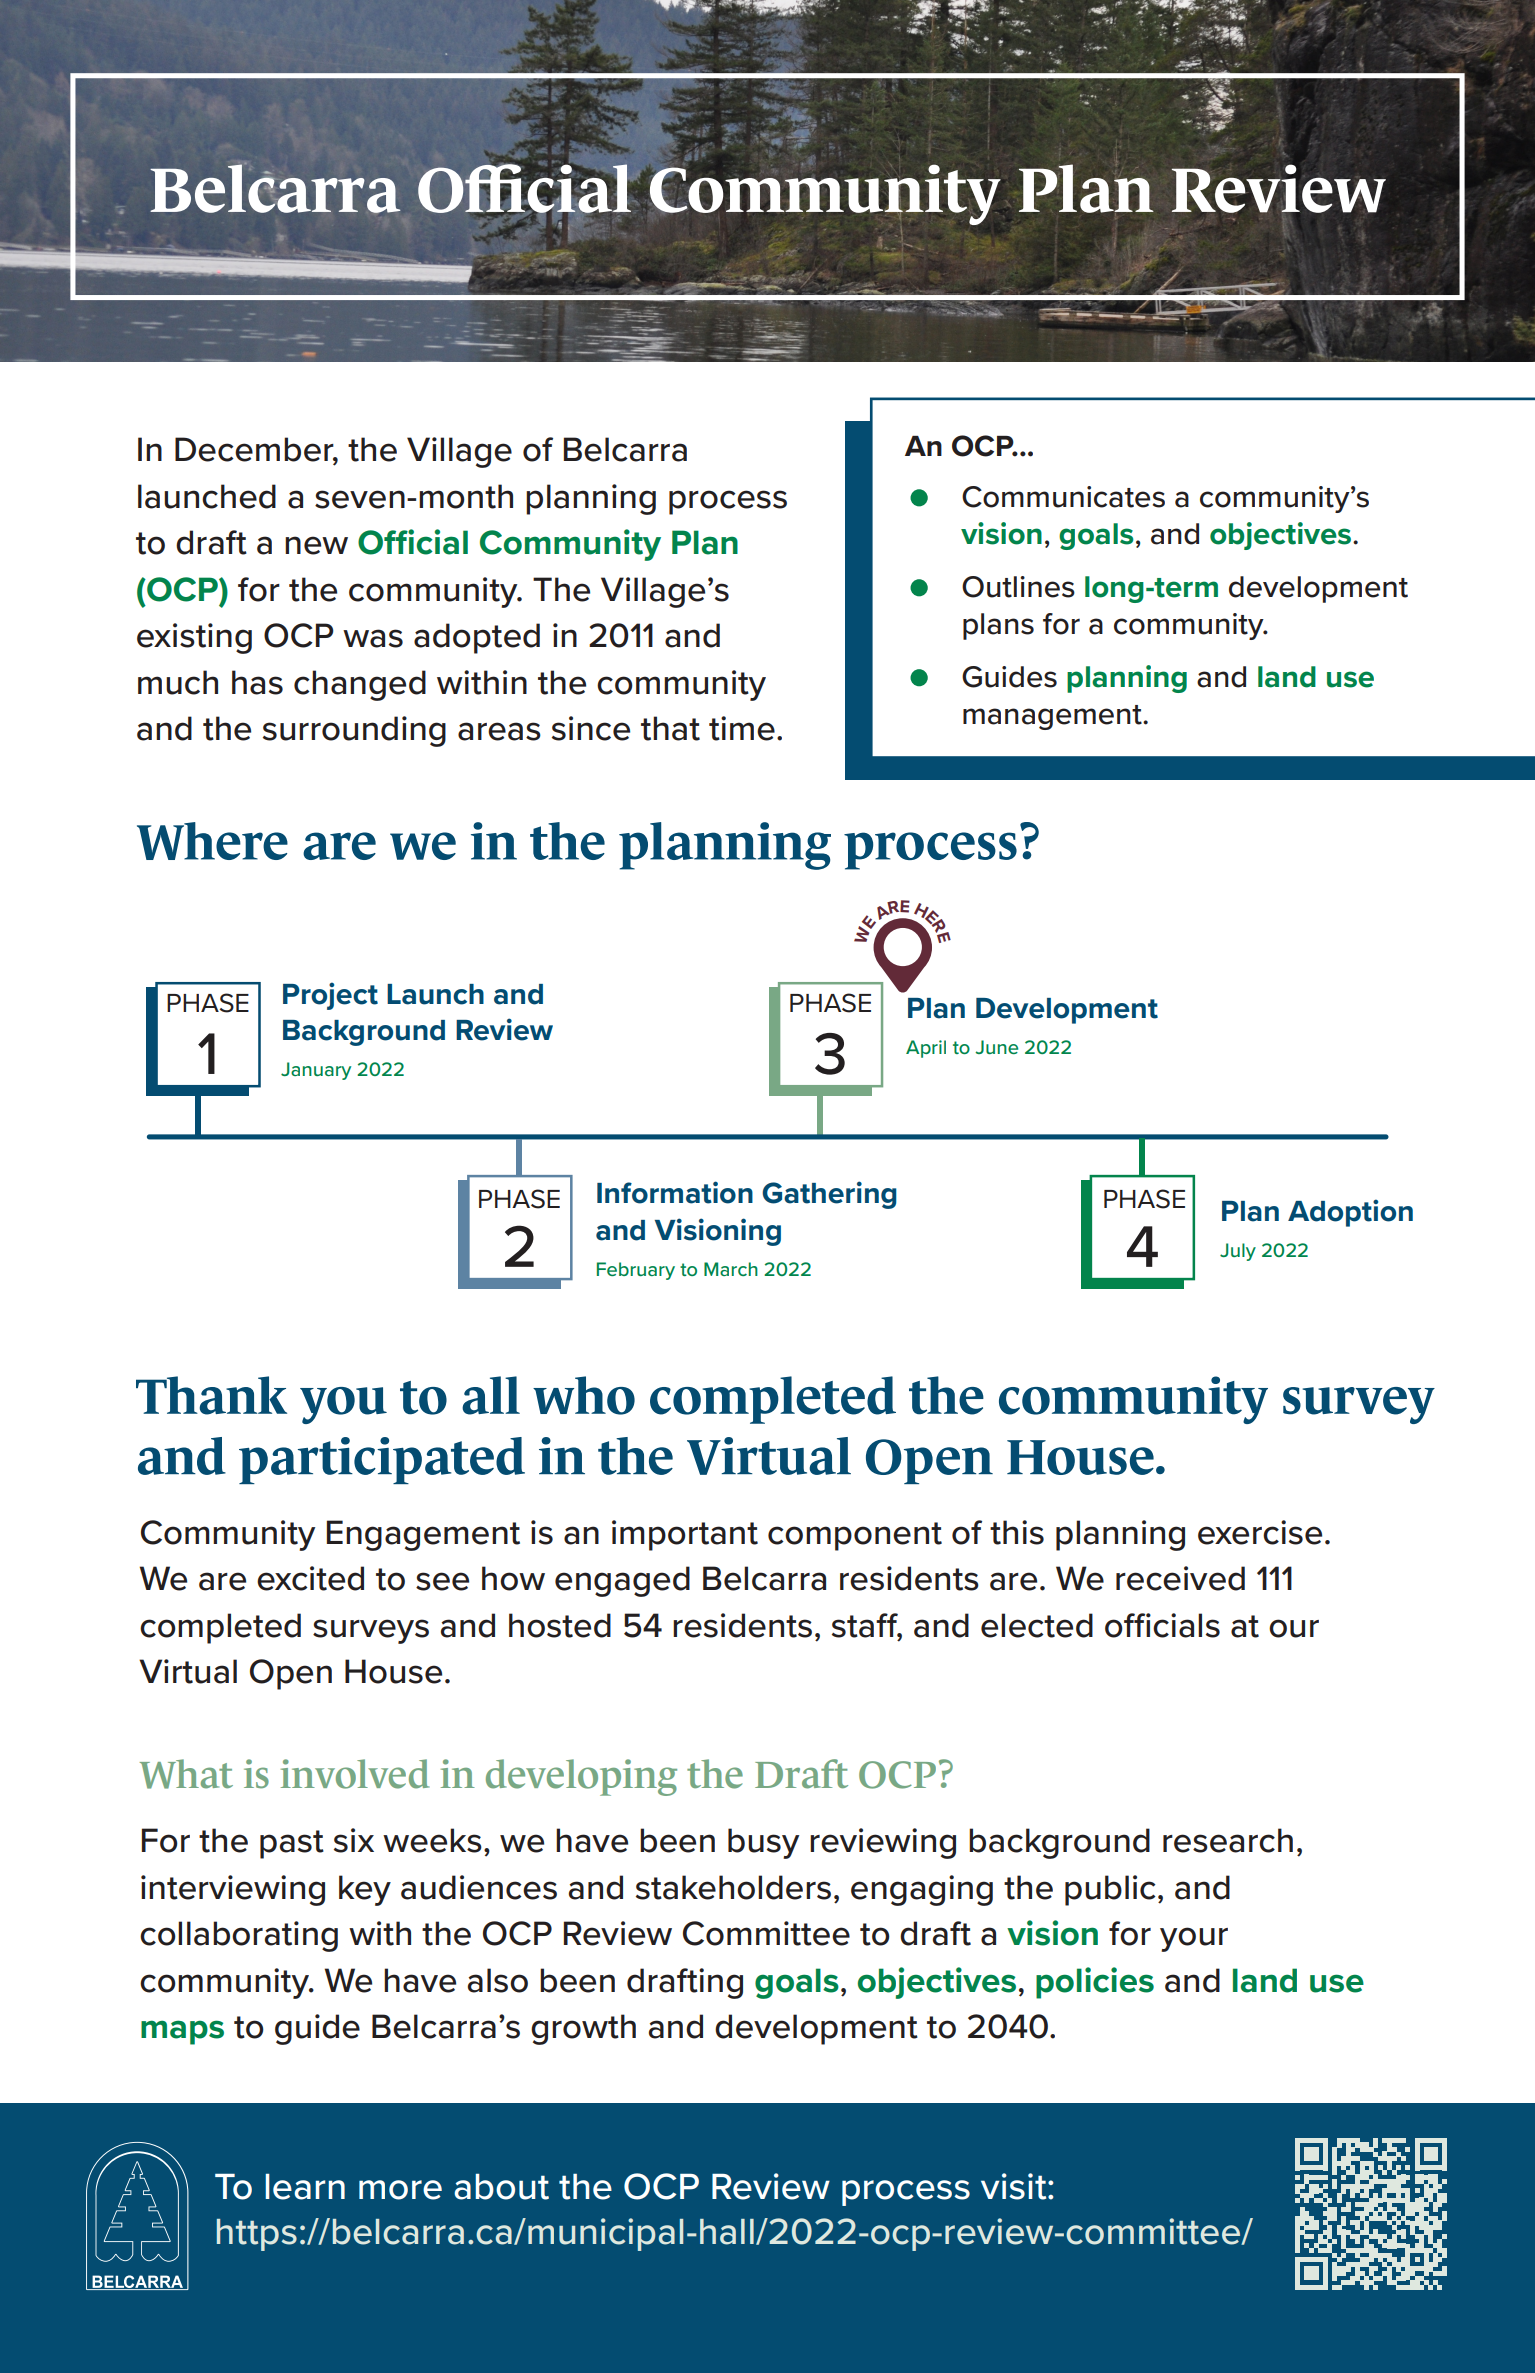 This image has height=2373, width=1535. Describe the element at coordinates (305, 2187) in the image. I see `learn` at that location.
